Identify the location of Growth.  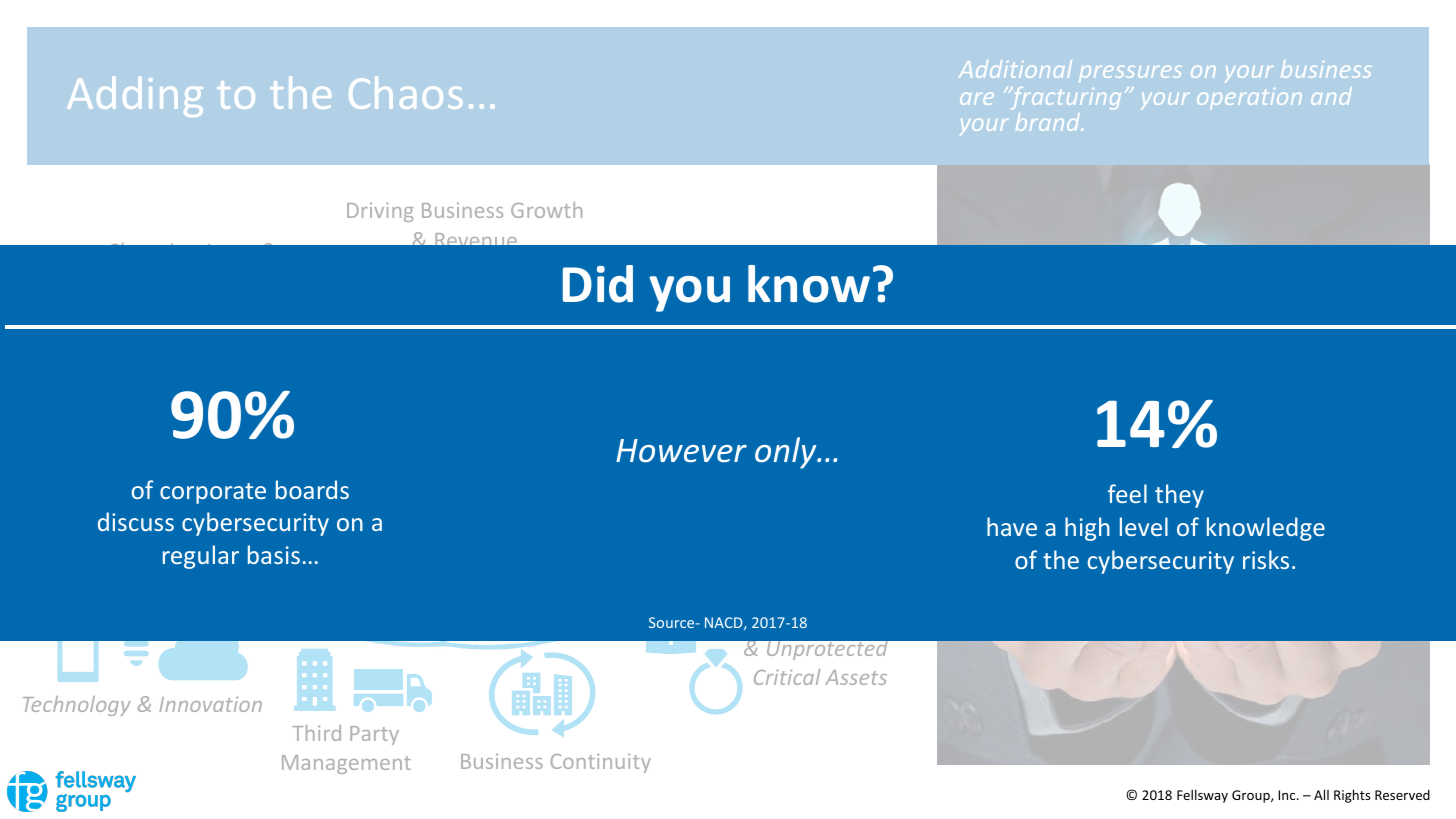
(546, 210).
